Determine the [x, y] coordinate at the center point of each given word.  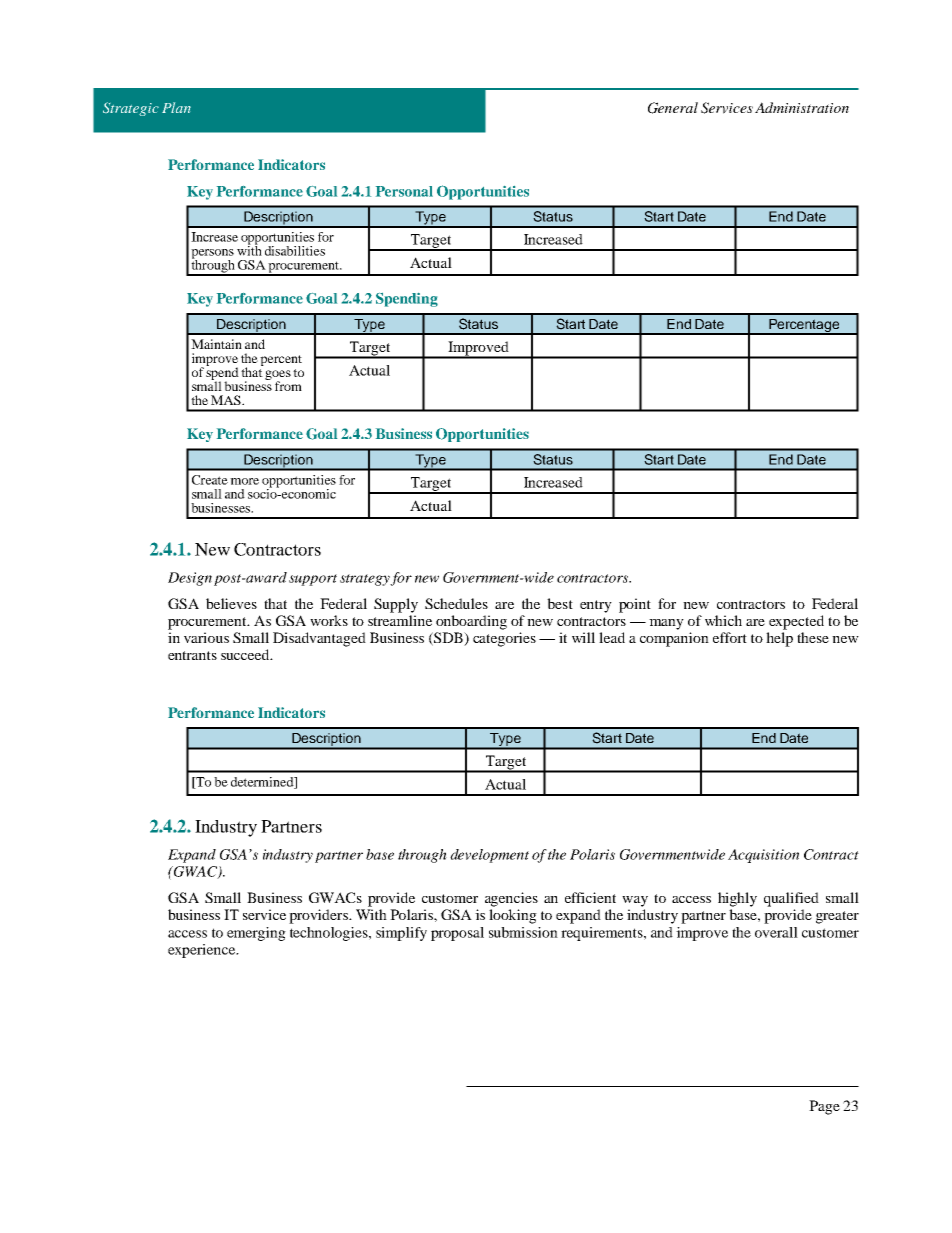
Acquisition [763, 856]
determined [263, 783]
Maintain [216, 344]
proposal [457, 934]
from [288, 386]
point [635, 605]
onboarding [471, 622]
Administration [802, 107]
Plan [176, 107]
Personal [404, 191]
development [489, 856]
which [723, 620]
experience [203, 951]
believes [231, 603]
